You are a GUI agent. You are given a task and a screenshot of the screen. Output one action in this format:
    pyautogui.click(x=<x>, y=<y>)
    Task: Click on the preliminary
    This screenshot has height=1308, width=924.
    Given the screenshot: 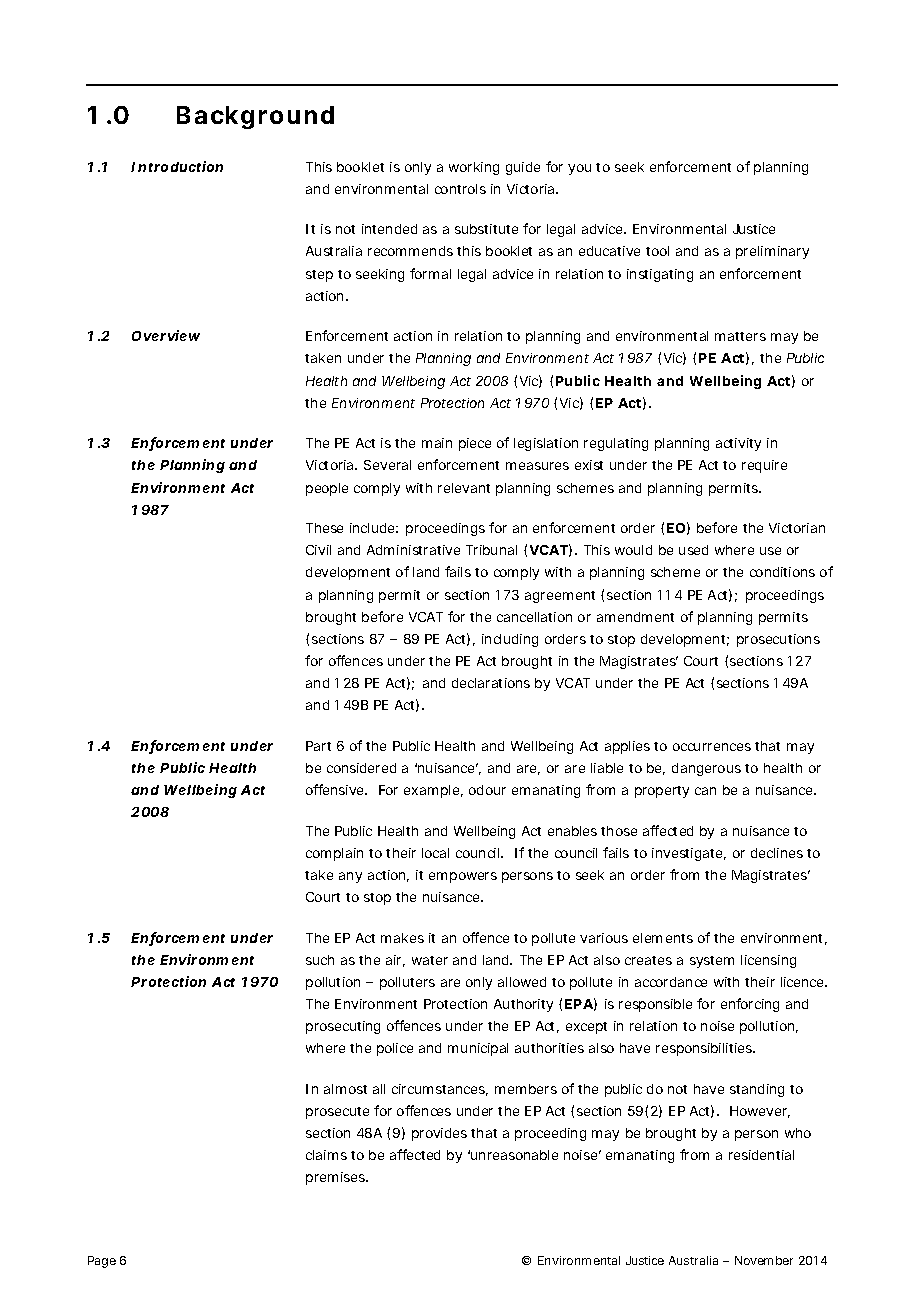 What is the action you would take?
    pyautogui.click(x=772, y=252)
